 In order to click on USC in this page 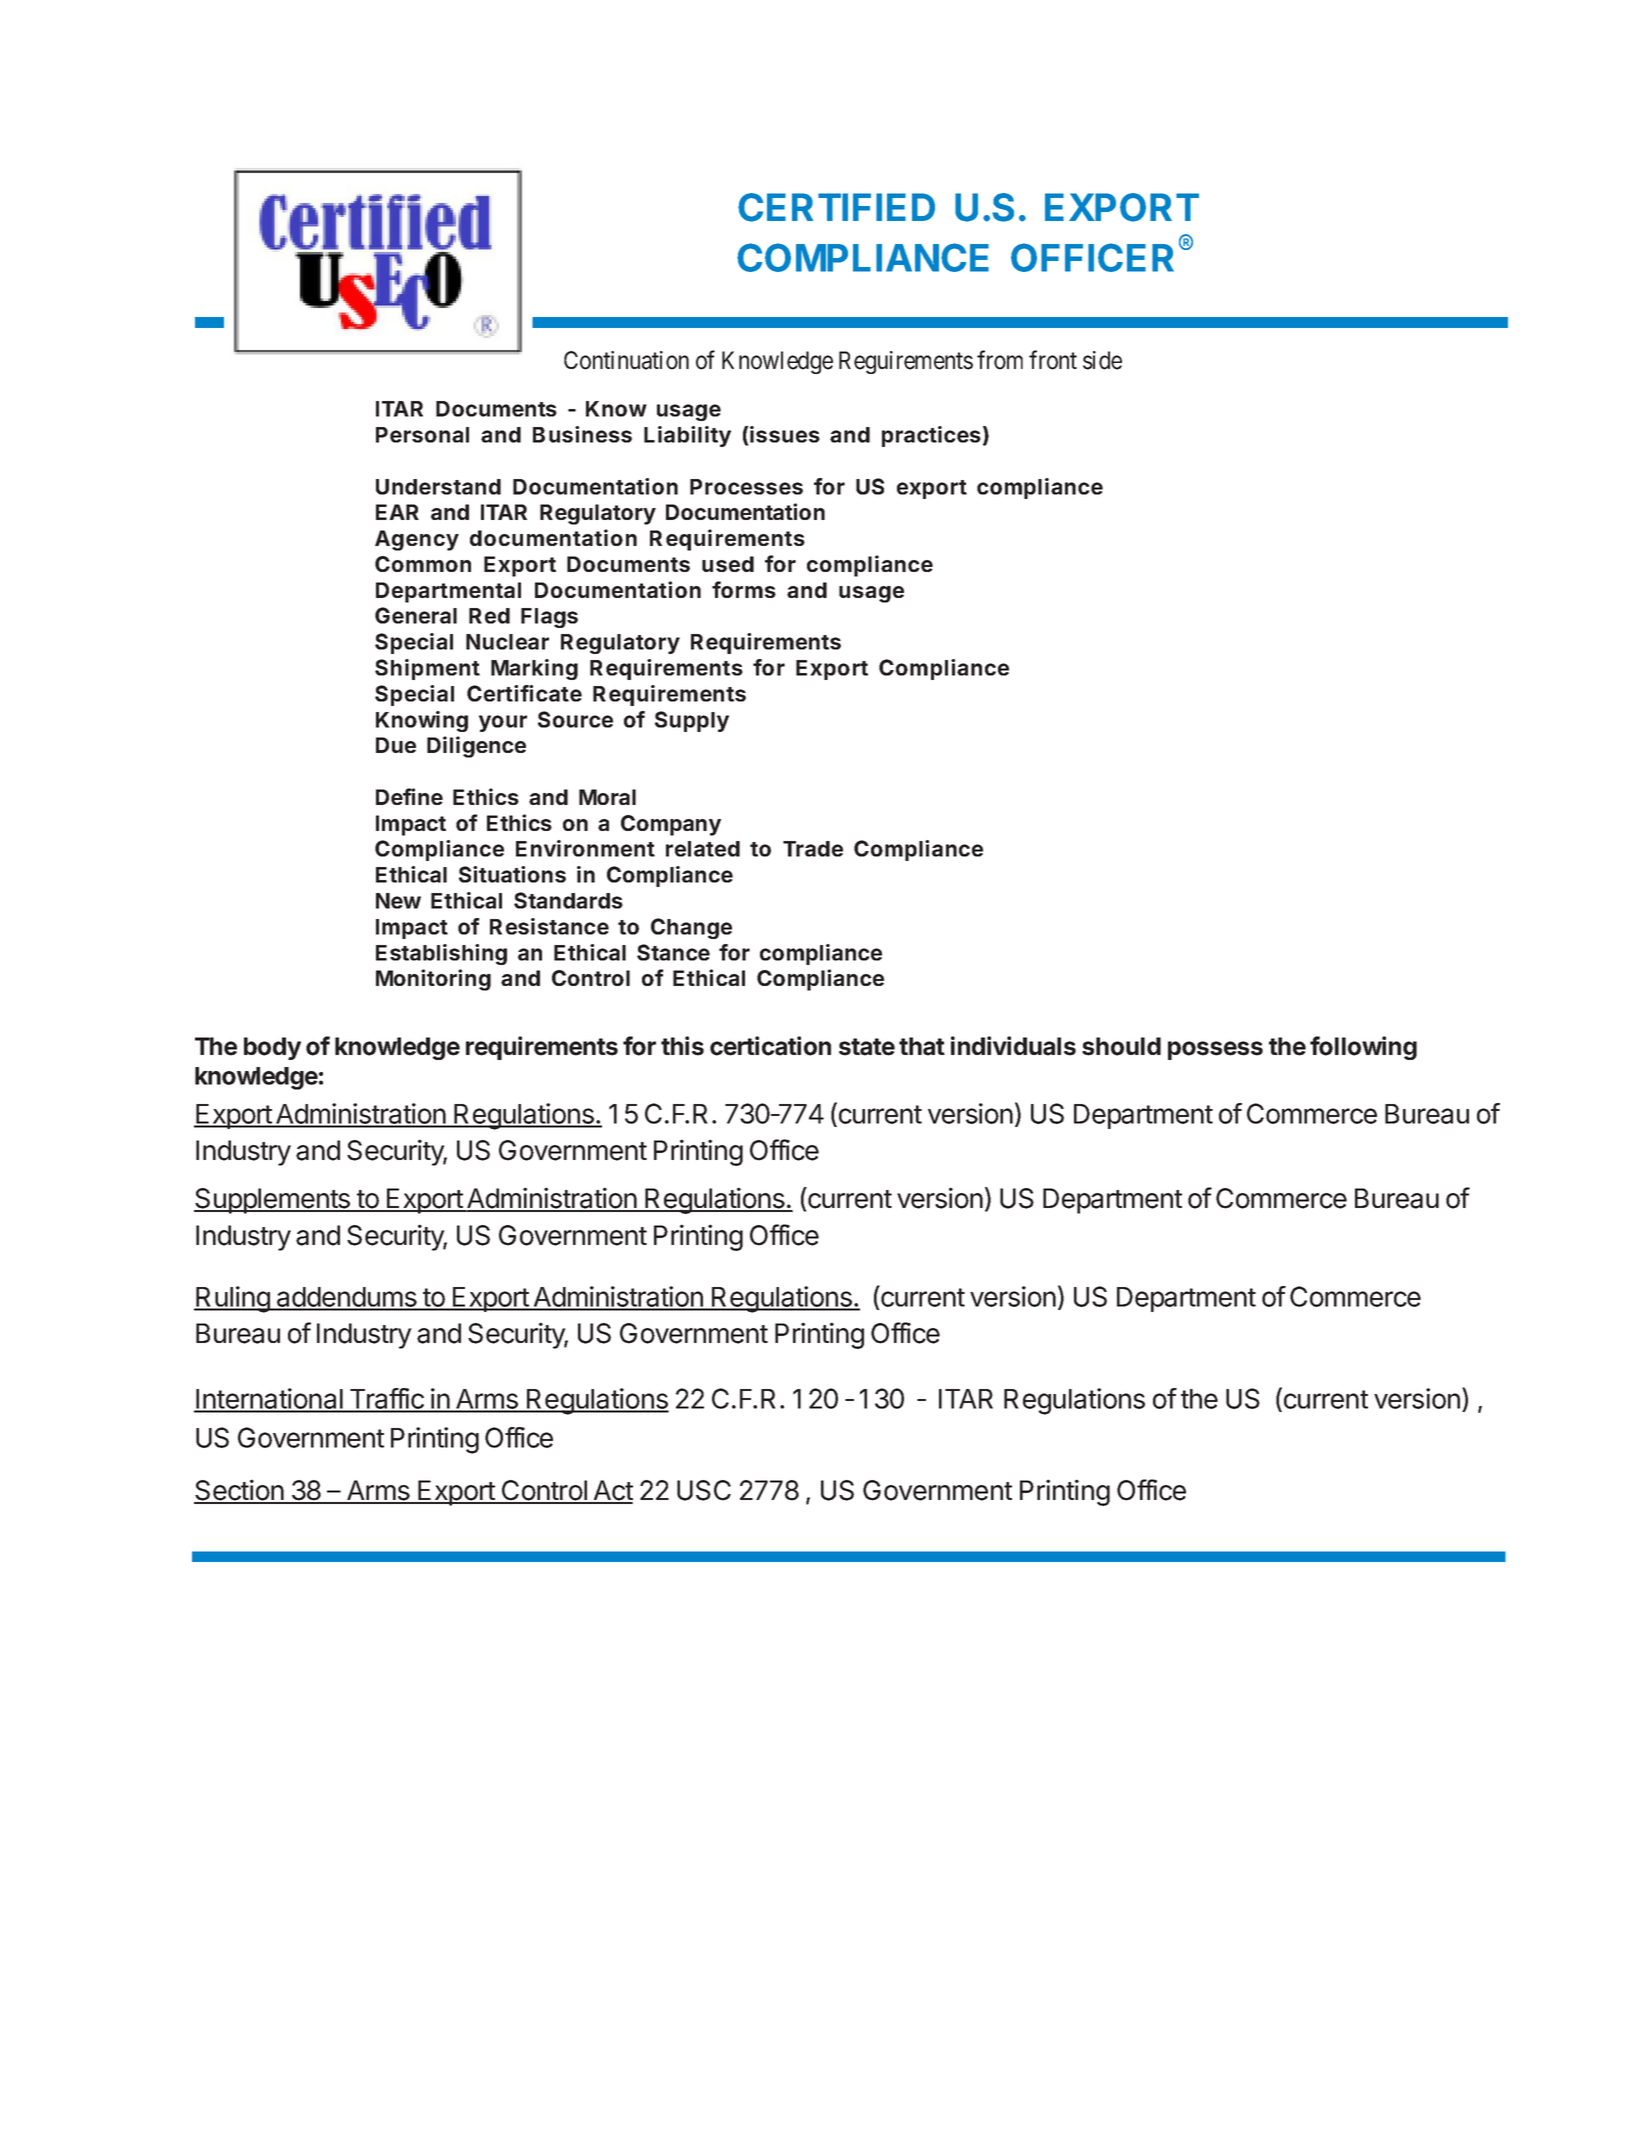, I will do `click(704, 1490)`.
